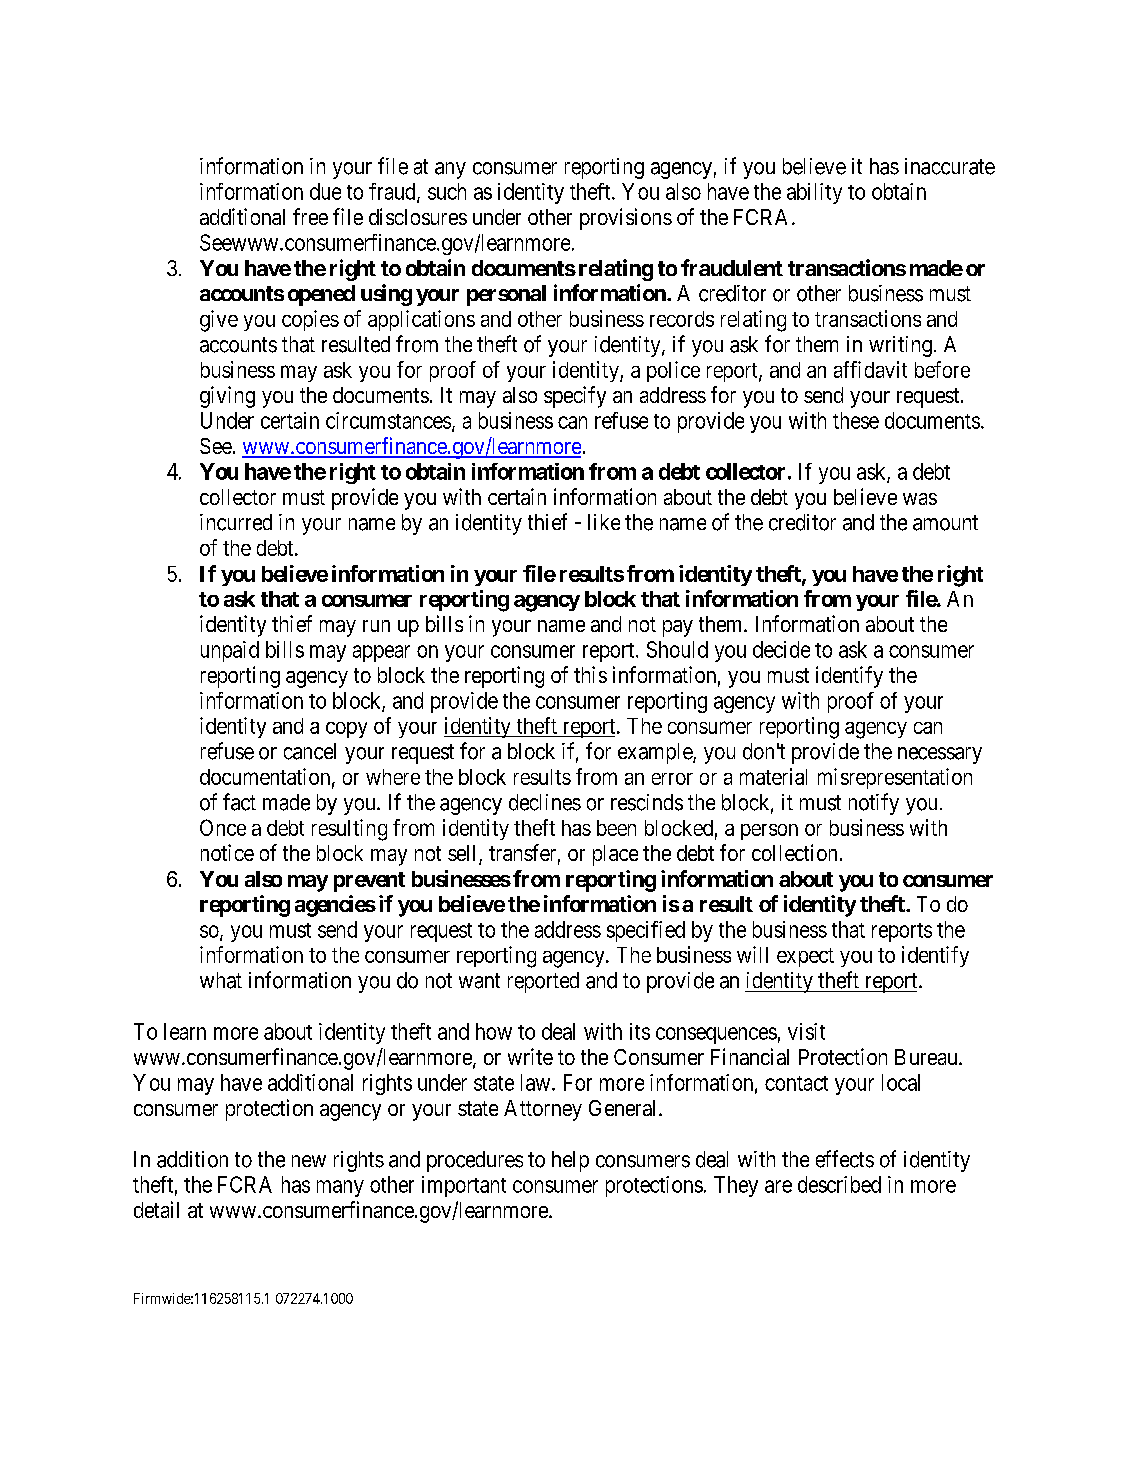 The height and width of the document is (1460, 1128). What do you see at coordinates (814, 193) in the document?
I see `ability` at bounding box center [814, 193].
